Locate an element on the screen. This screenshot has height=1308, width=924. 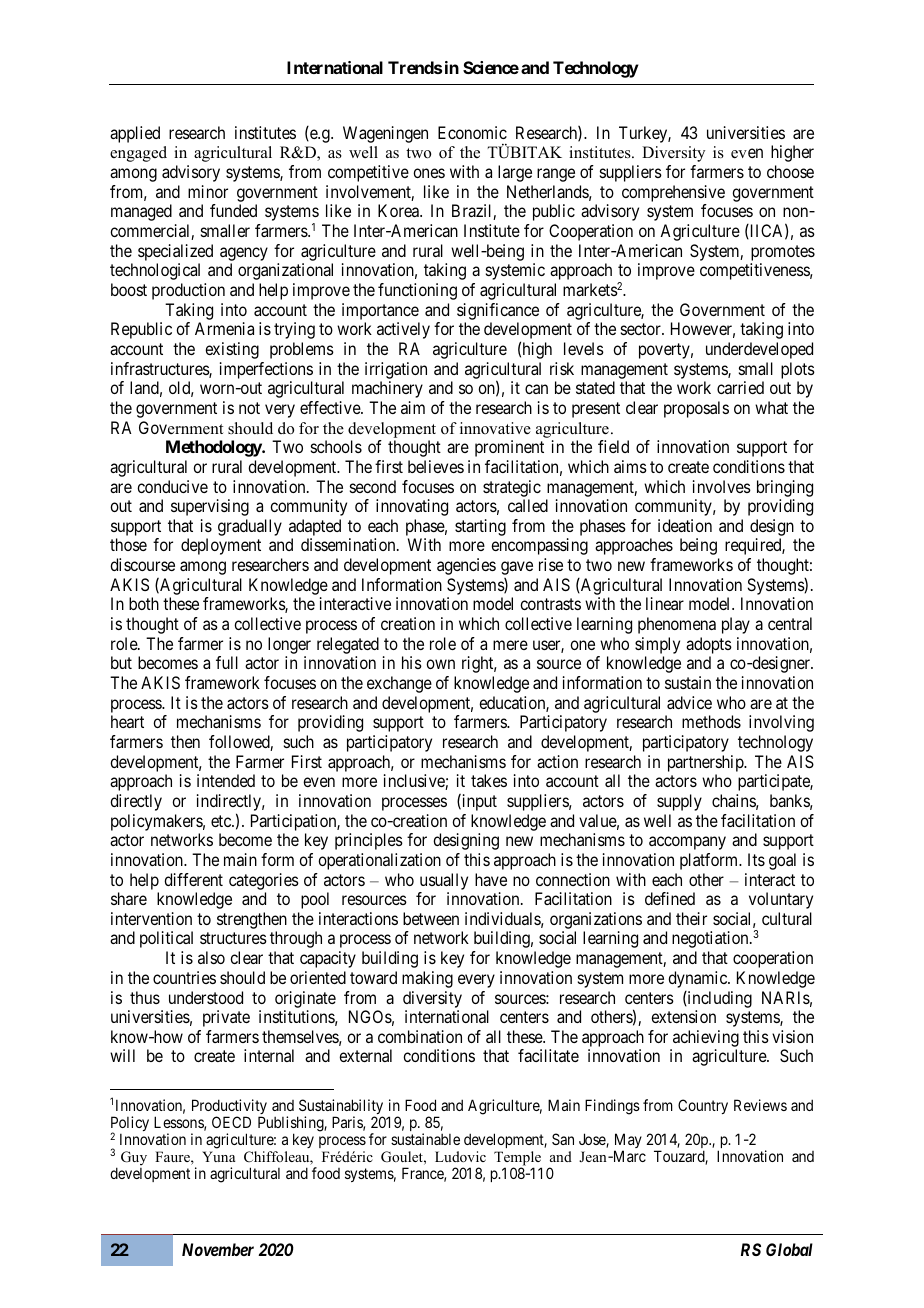
supervising is located at coordinates (210, 507).
